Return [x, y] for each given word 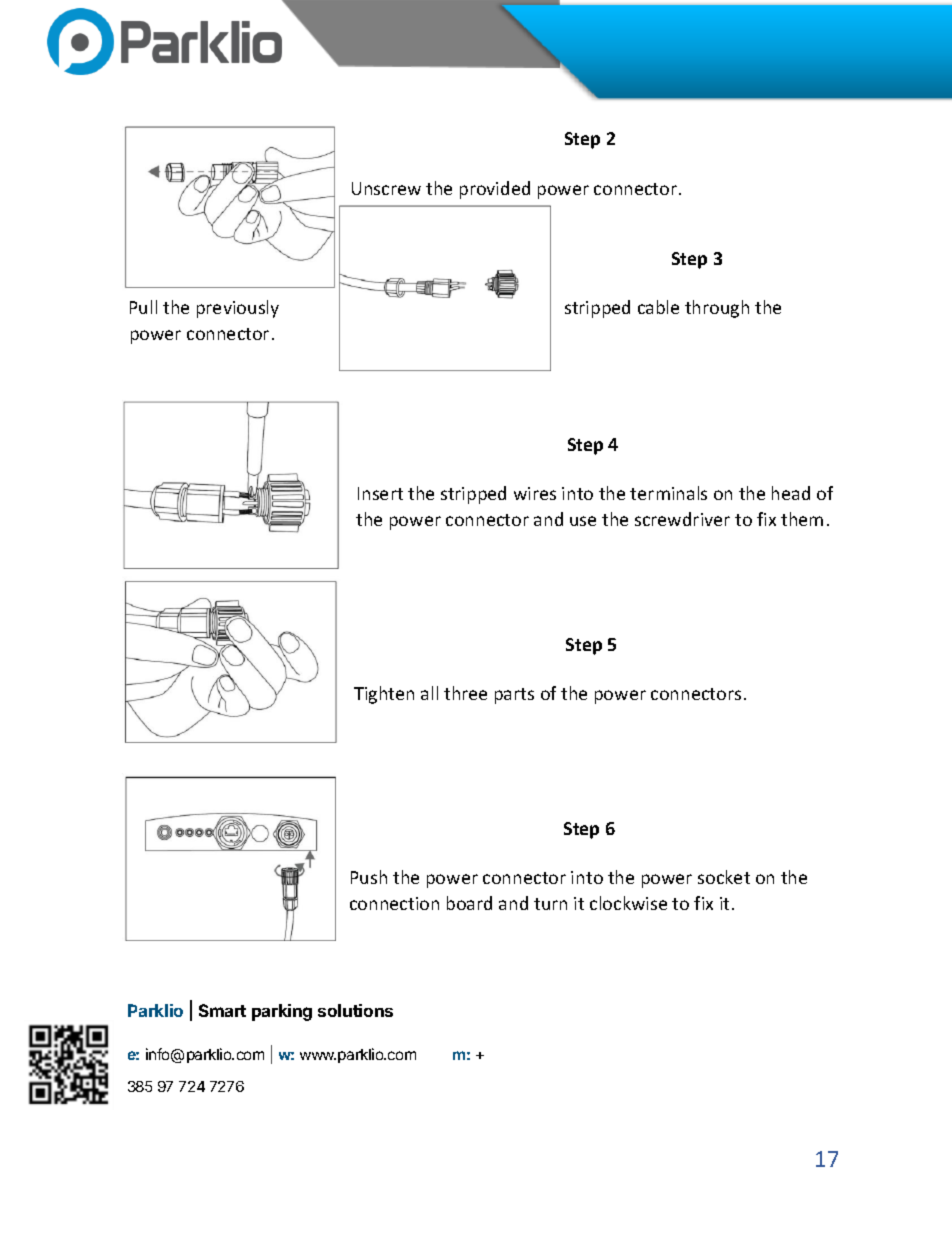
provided [495, 190]
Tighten [384, 695]
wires [535, 493]
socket [724, 877]
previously [238, 309]
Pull [143, 307]
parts [514, 696]
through [717, 309]
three [465, 693]
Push [369, 877]
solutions [355, 1010]
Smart [222, 1010]
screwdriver [682, 519]
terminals [668, 493]
